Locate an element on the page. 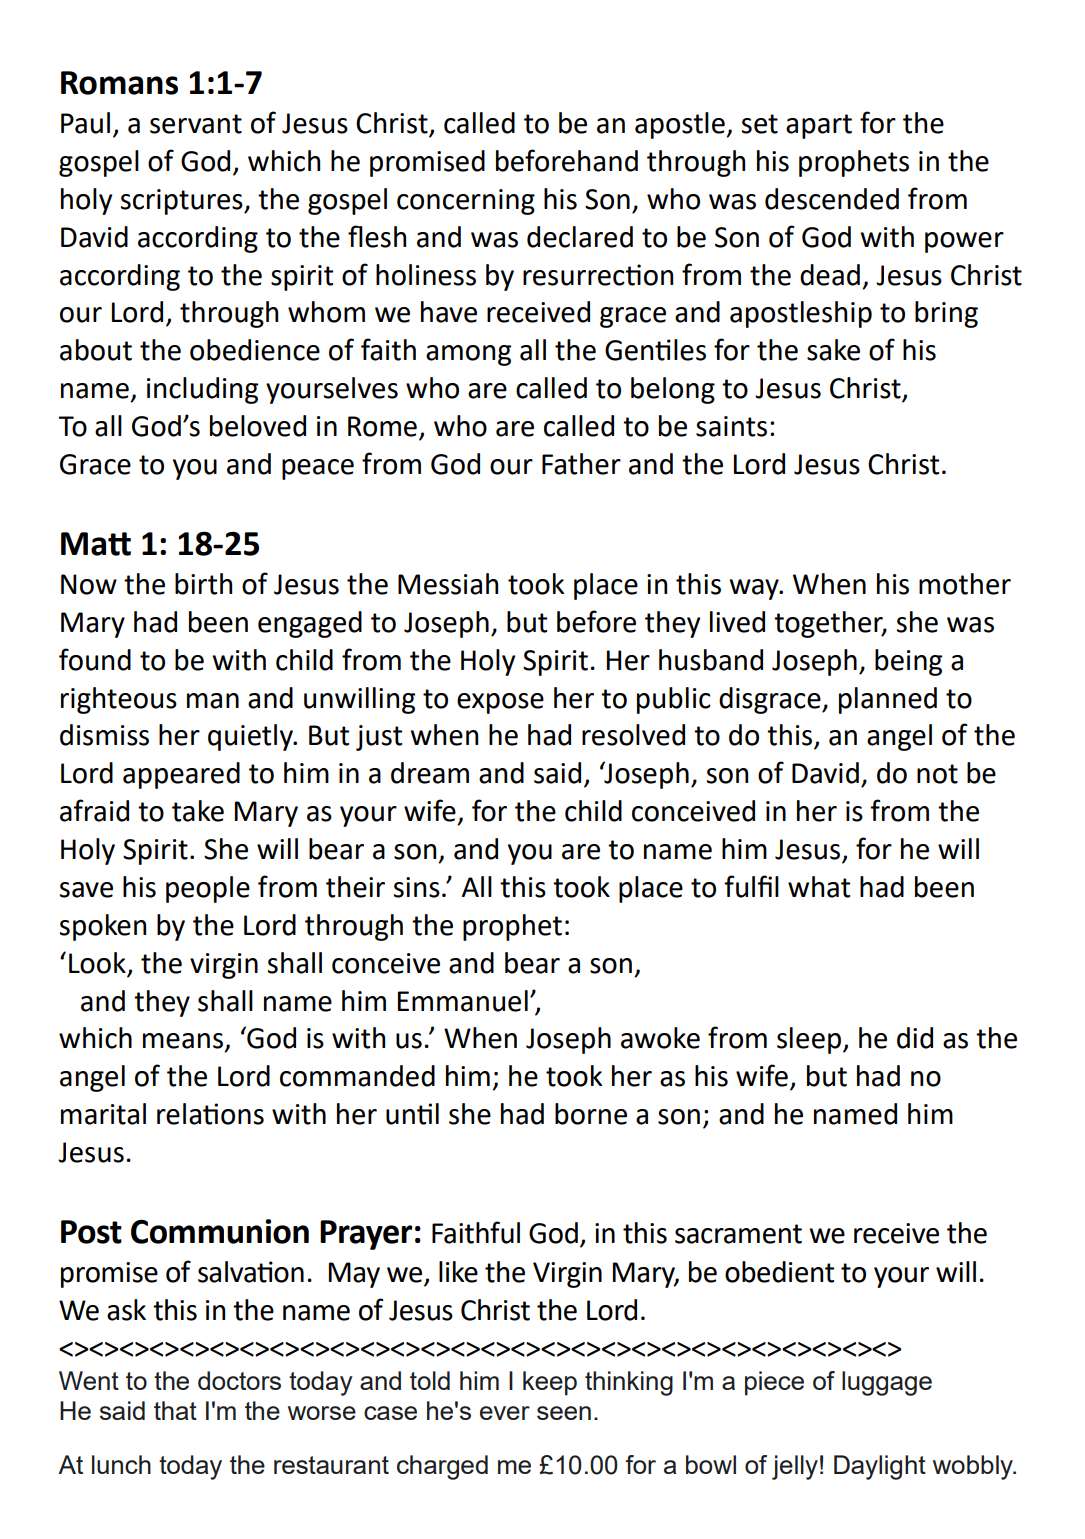  that is located at coordinates (175, 1410).
